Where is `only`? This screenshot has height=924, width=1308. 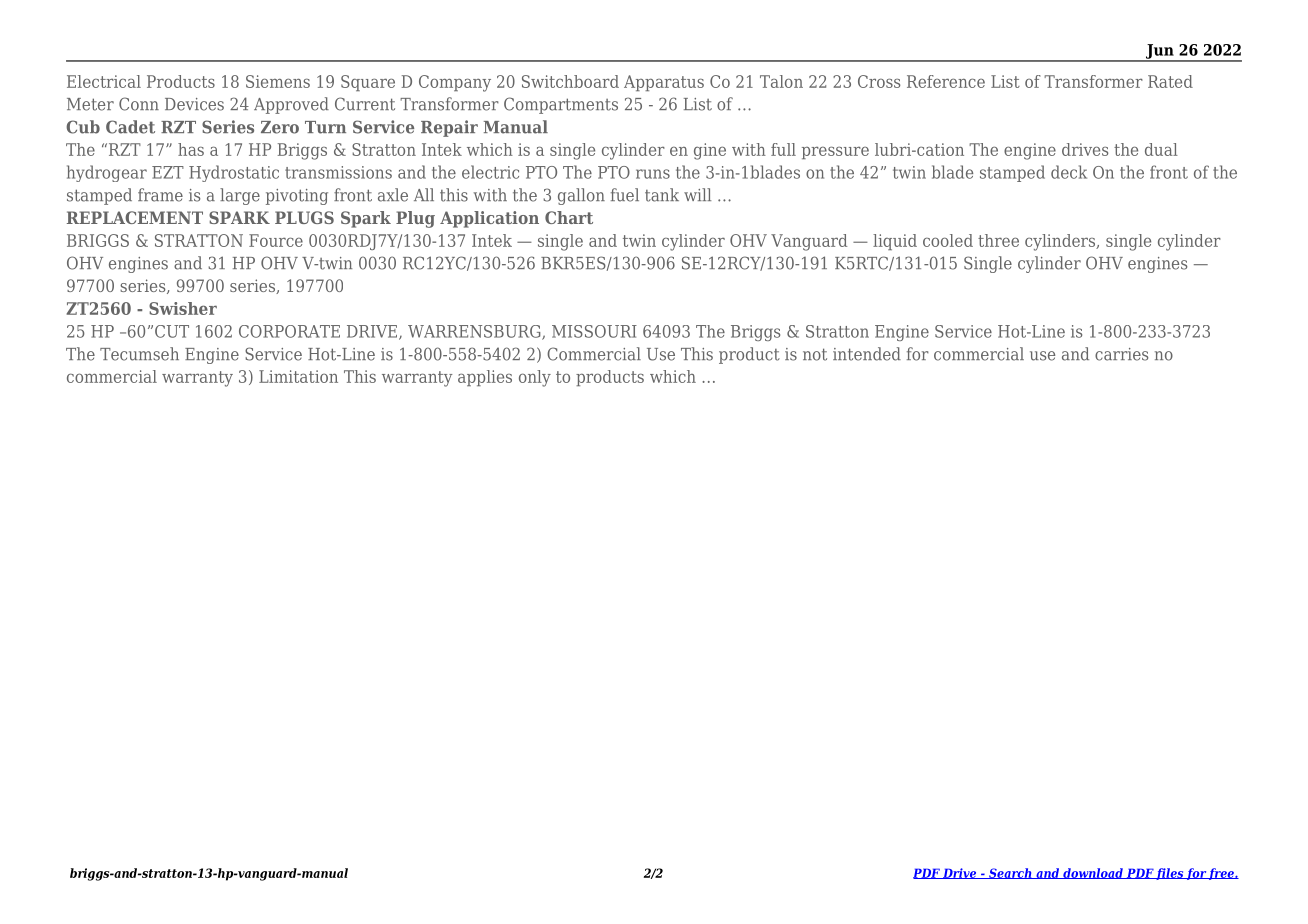 only is located at coordinates (535, 378).
